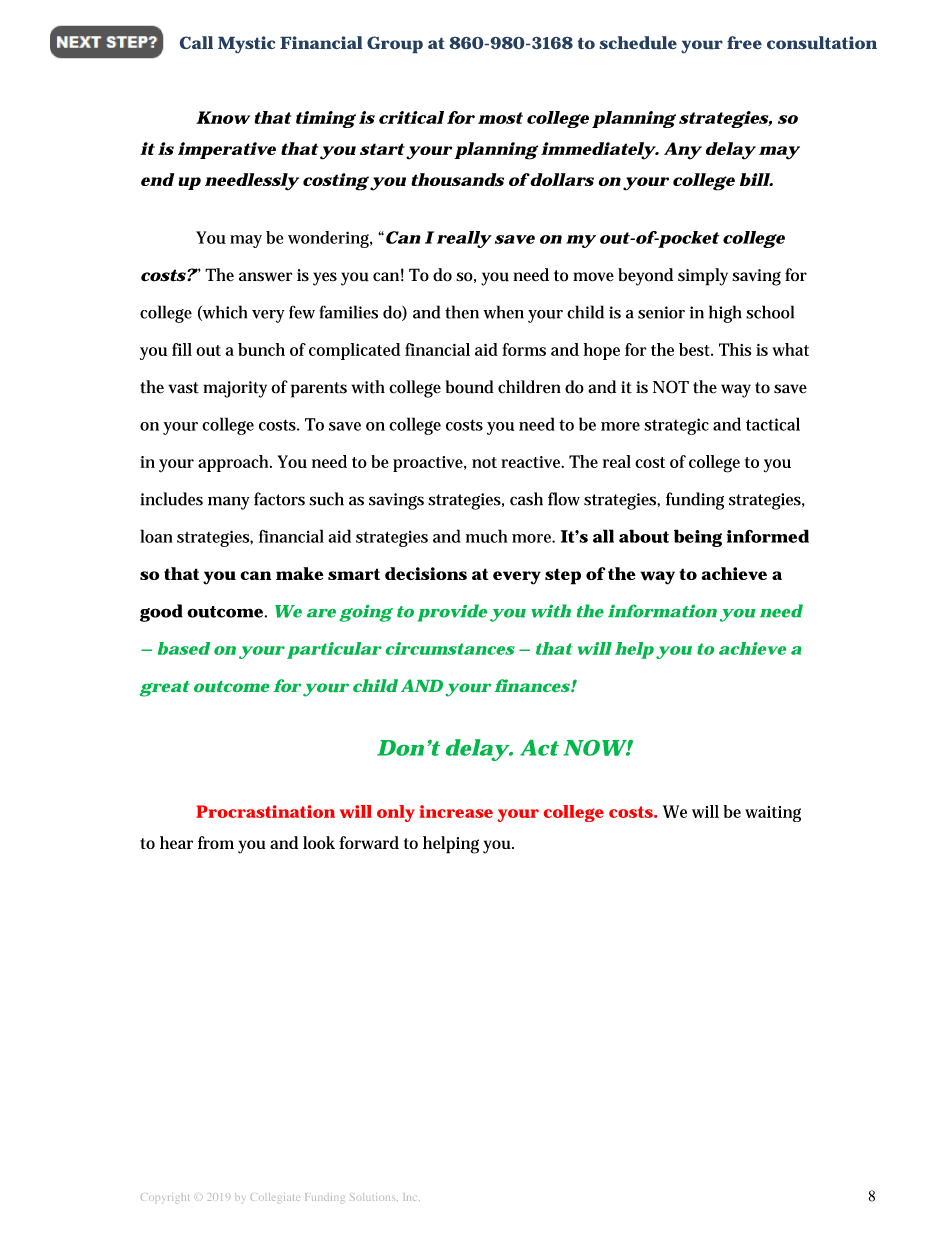  Describe the element at coordinates (246, 44) in the screenshot. I see `Mystic` at that location.
